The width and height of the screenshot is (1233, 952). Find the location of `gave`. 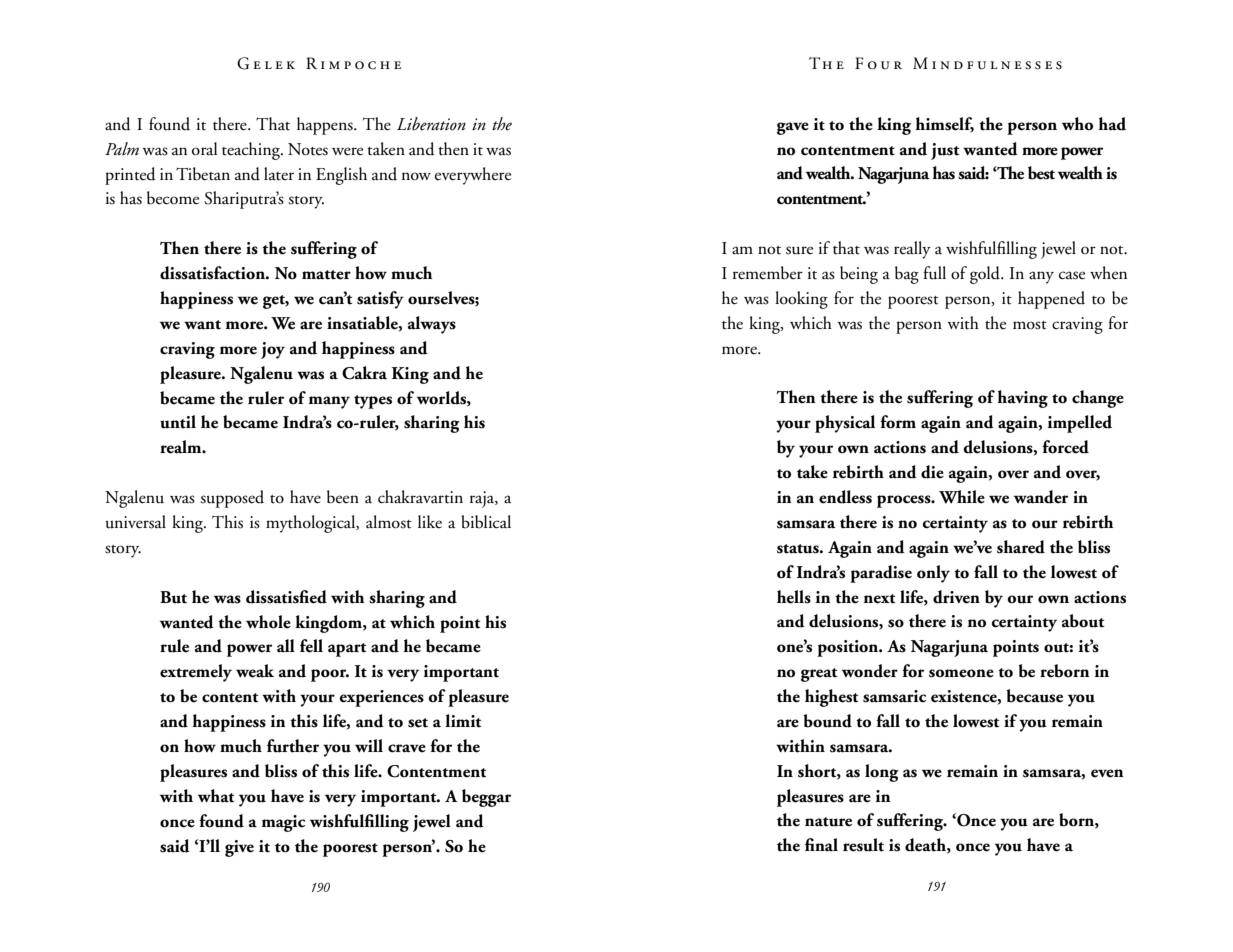

gave is located at coordinates (793, 128).
